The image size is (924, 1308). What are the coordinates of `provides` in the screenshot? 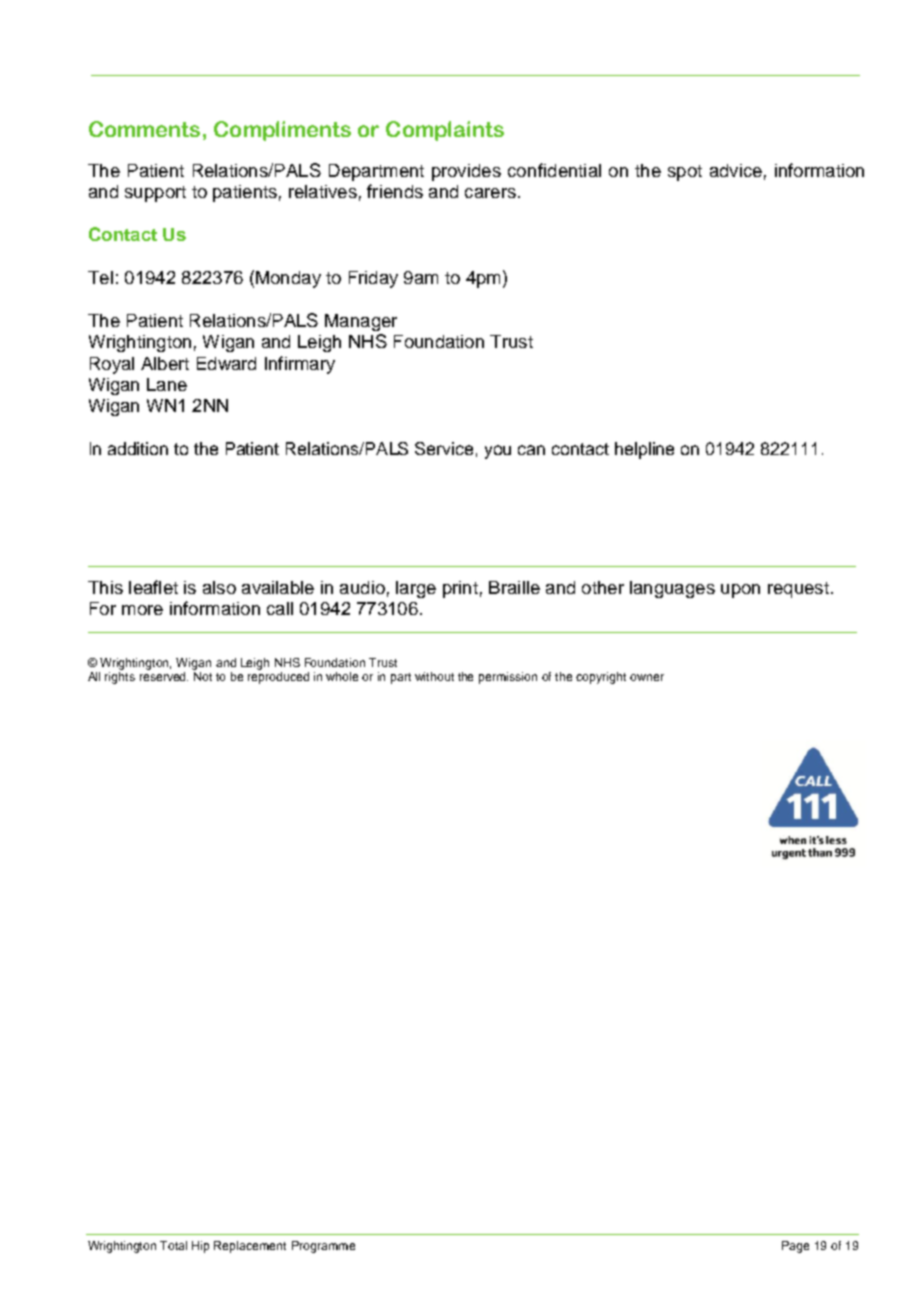 It's located at (466, 172).
